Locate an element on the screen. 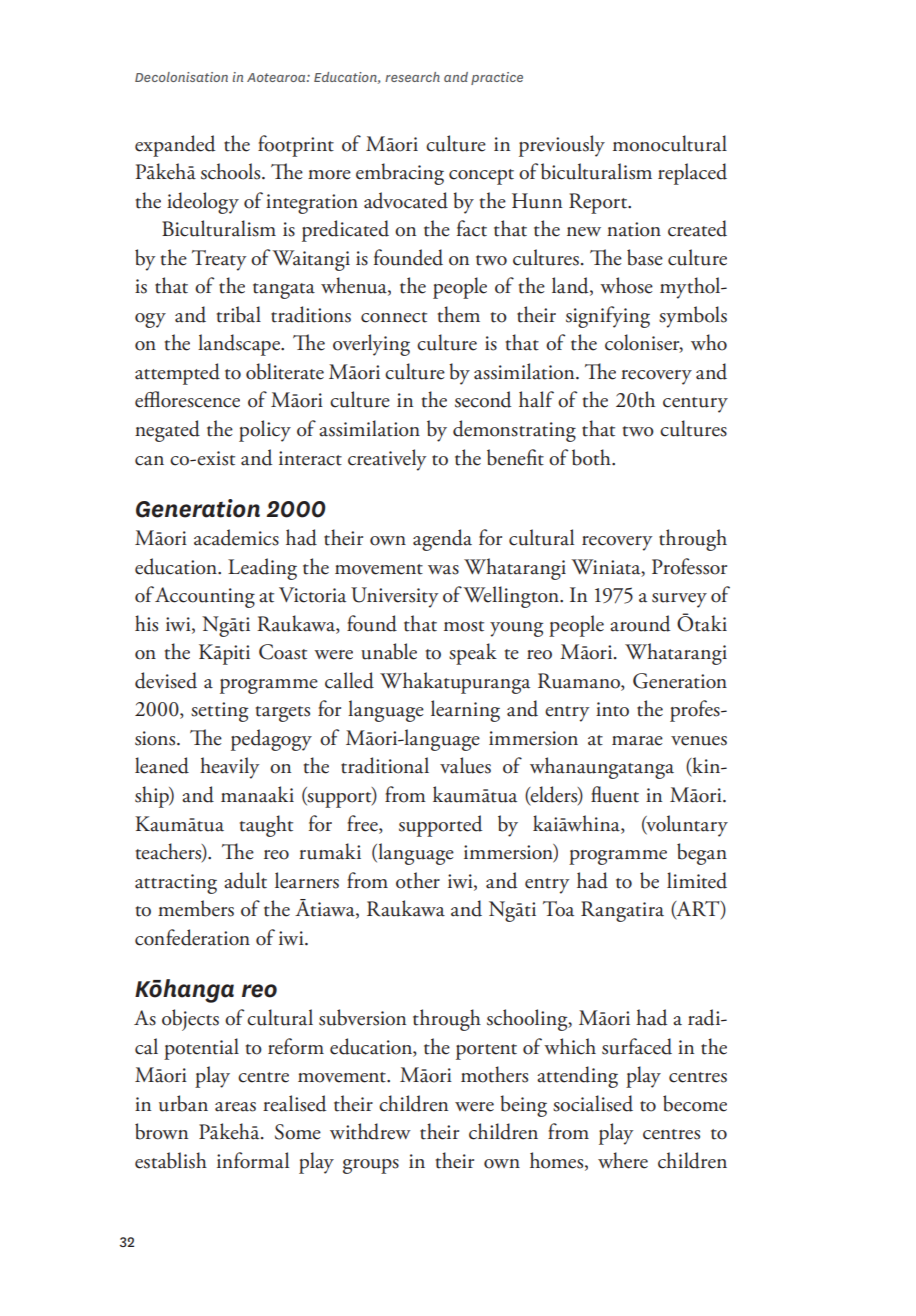 Image resolution: width=916 pixels, height=1316 pixels. connect is located at coordinates (394, 317).
